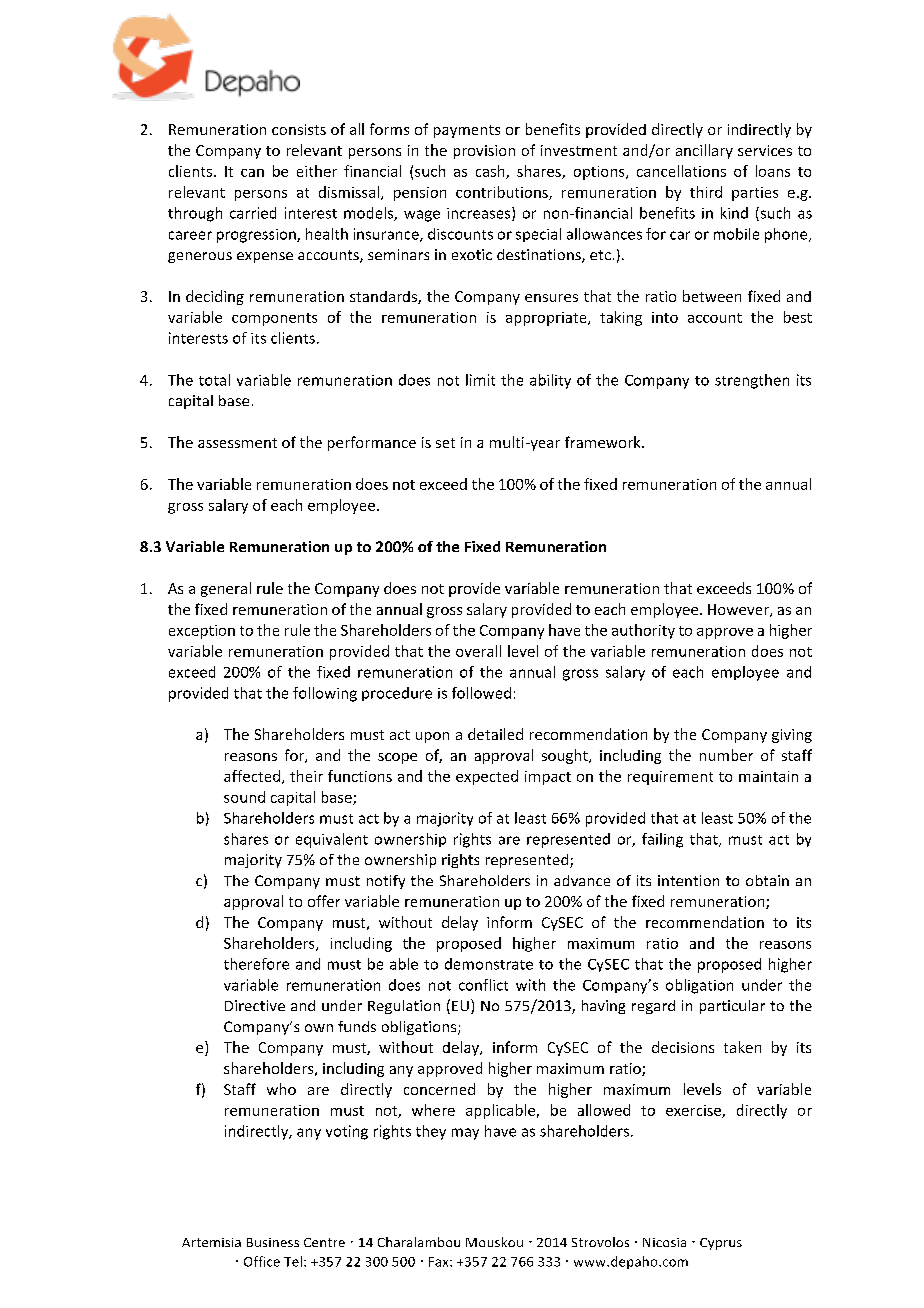 The width and height of the page is (924, 1308). What do you see at coordinates (324, 901) in the page?
I see `offer` at bounding box center [324, 901].
